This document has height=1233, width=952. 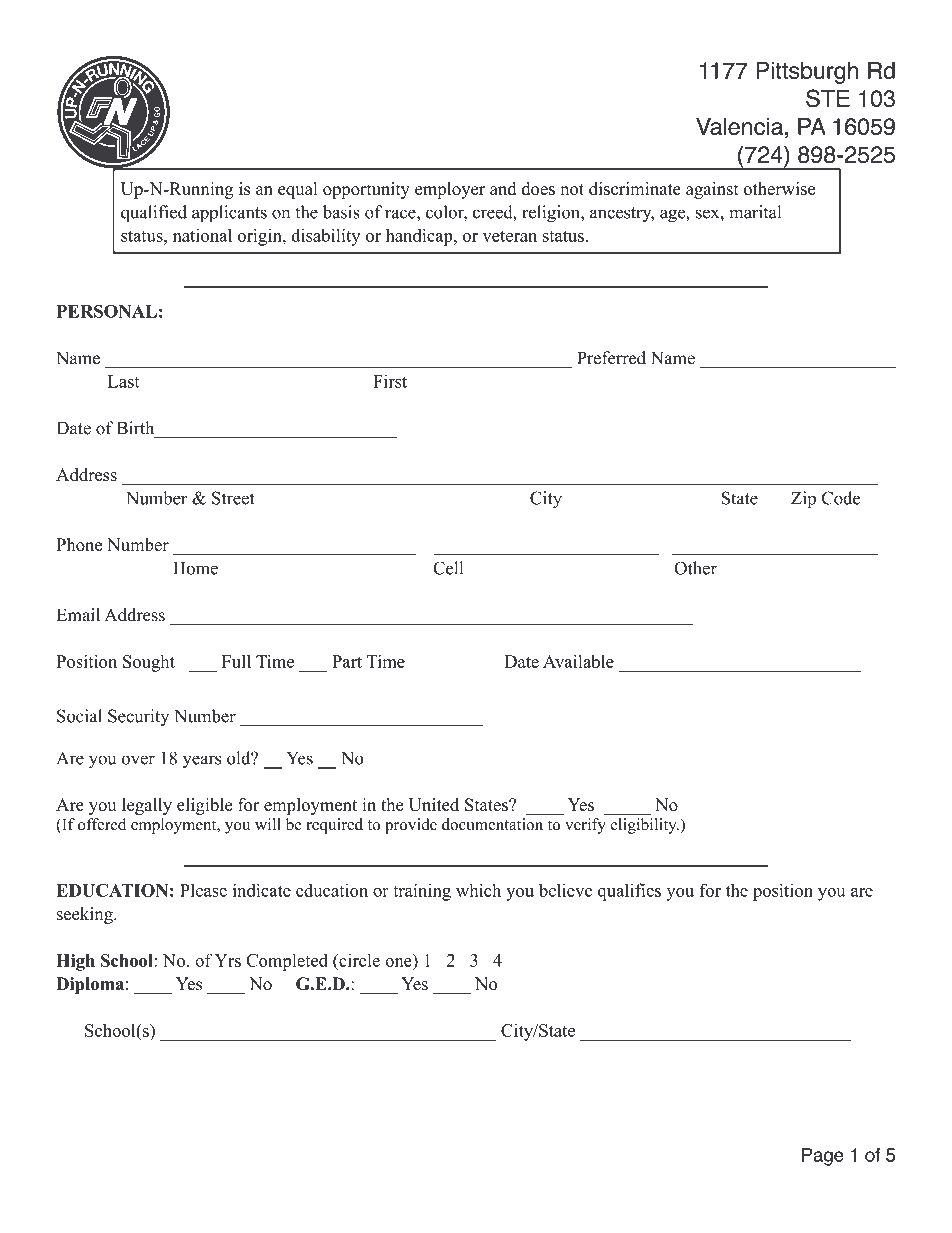 I want to click on Pittsburgh, so click(x=807, y=73).
